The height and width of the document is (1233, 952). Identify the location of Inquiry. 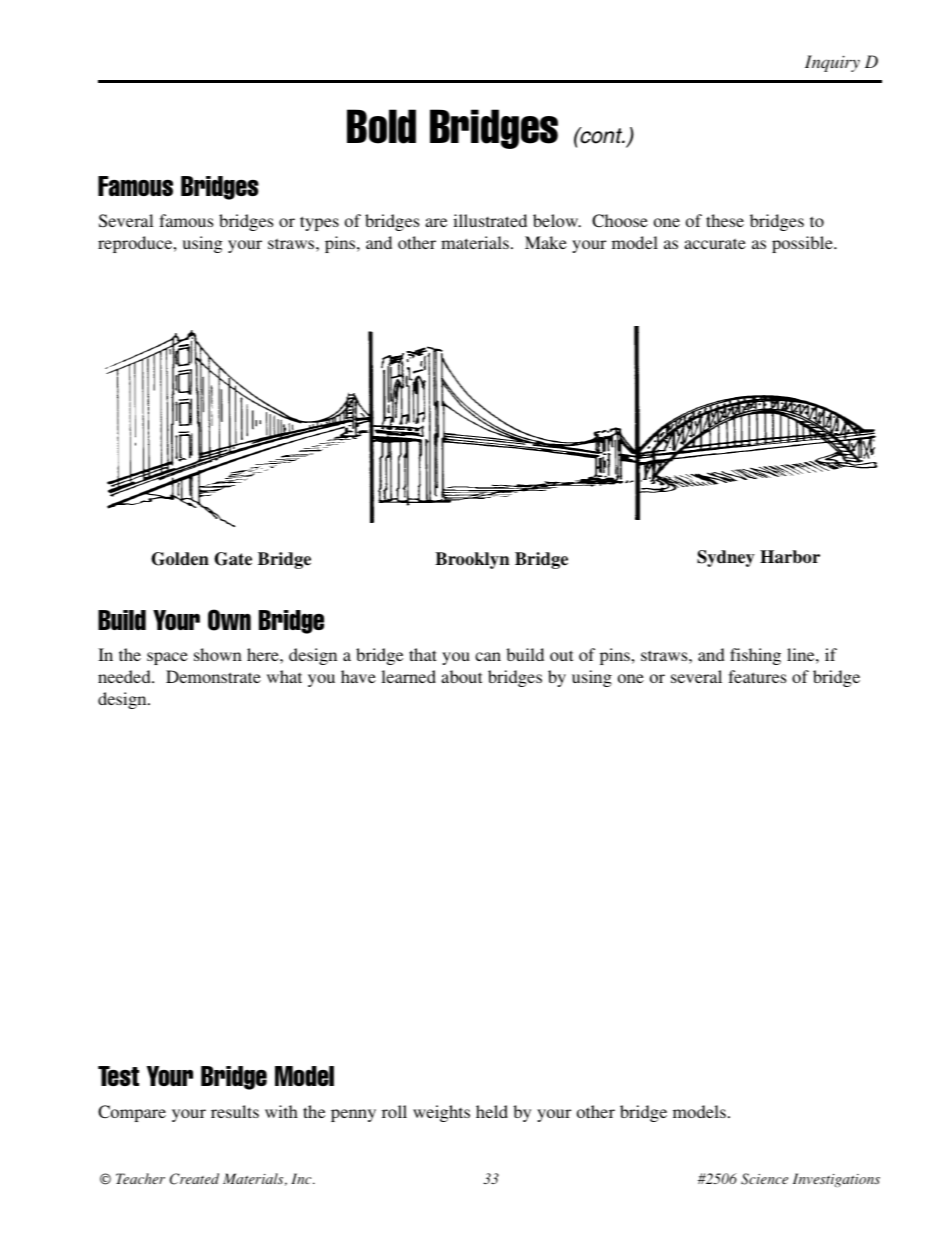
(832, 63).
